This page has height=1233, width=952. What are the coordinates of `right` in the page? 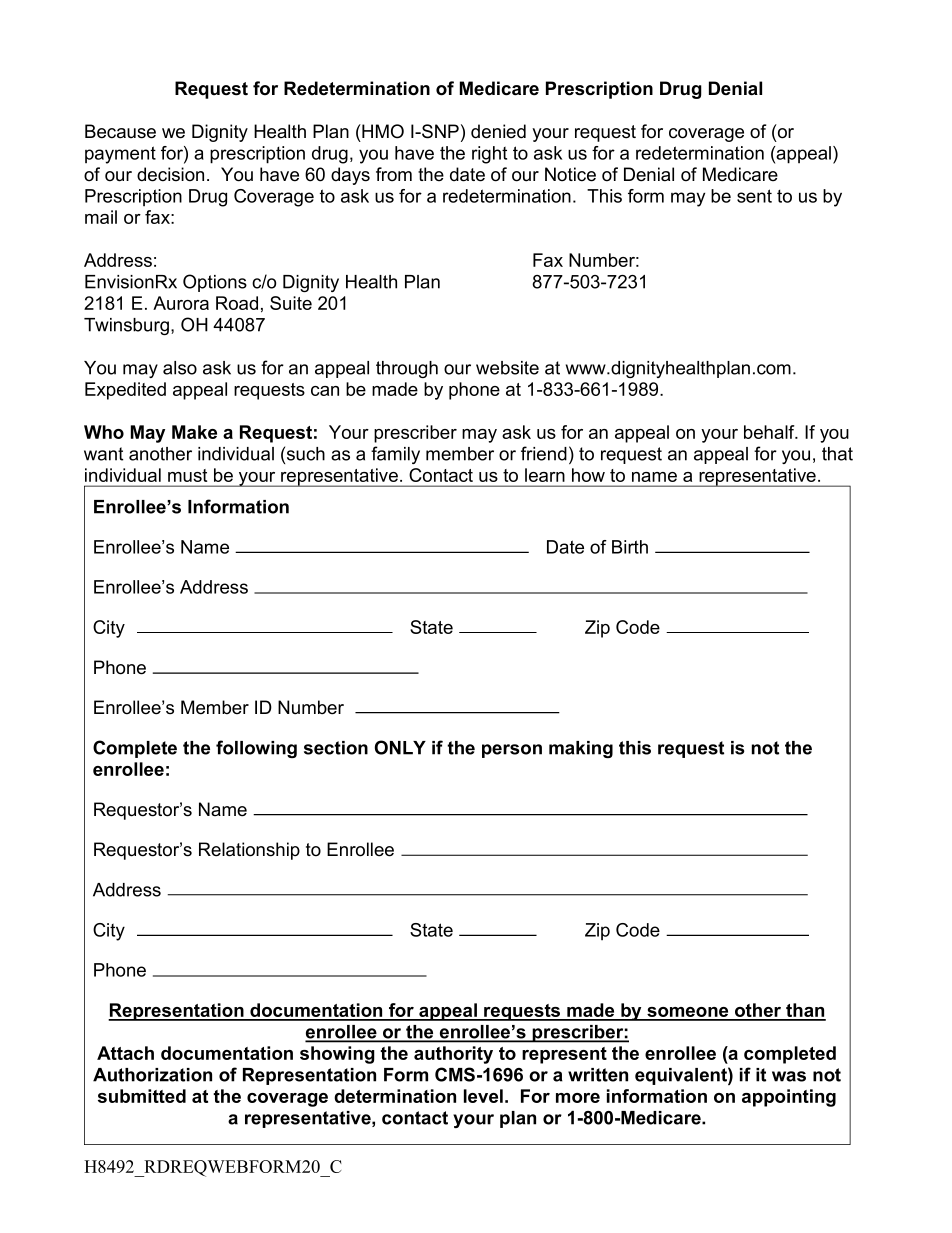 It's located at (489, 155).
